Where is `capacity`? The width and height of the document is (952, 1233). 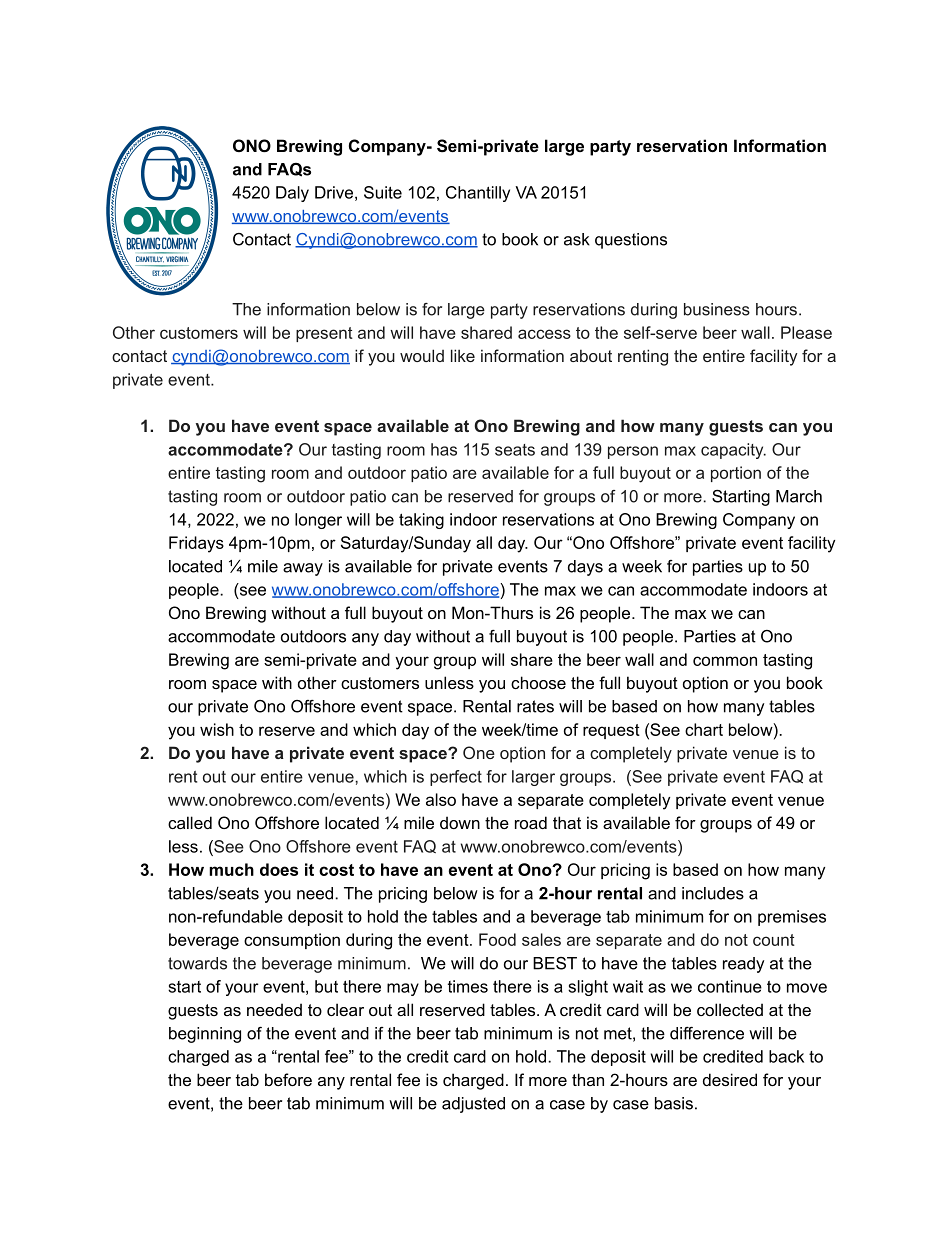 capacity is located at coordinates (733, 451).
